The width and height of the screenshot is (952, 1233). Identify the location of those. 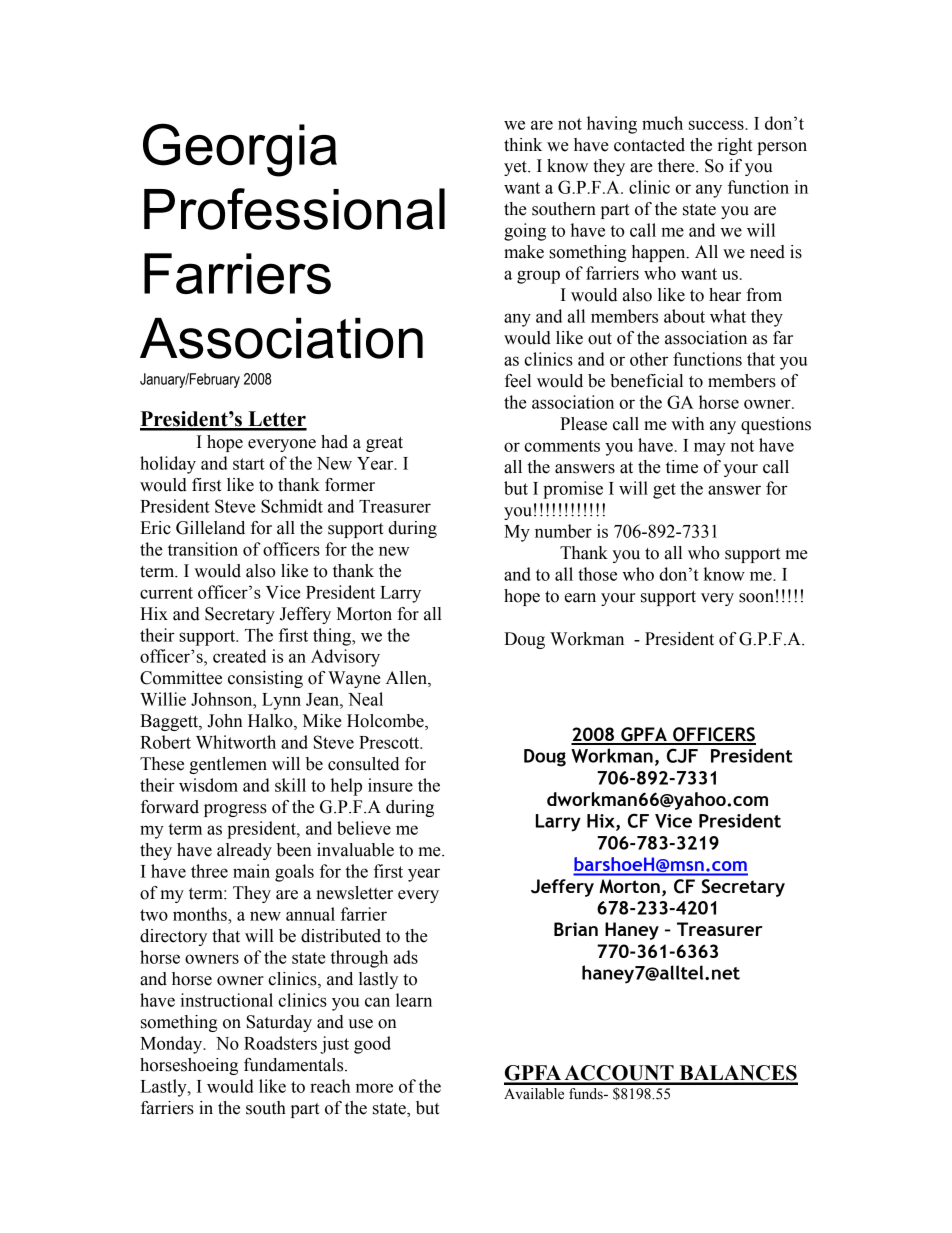
(597, 574).
